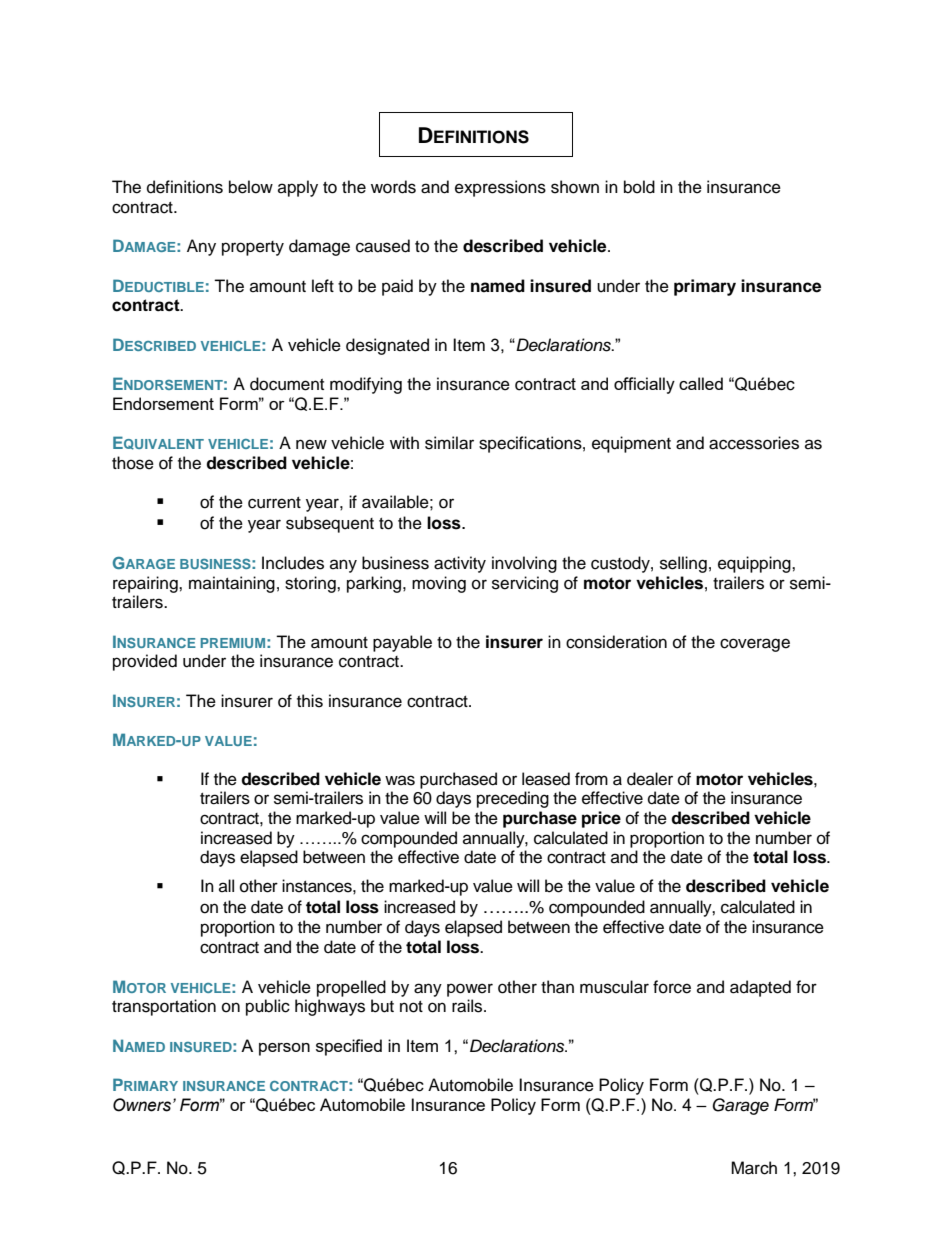 This screenshot has width=952, height=1233. What do you see at coordinates (143, 1105) in the screenshot?
I see `Owners` at bounding box center [143, 1105].
